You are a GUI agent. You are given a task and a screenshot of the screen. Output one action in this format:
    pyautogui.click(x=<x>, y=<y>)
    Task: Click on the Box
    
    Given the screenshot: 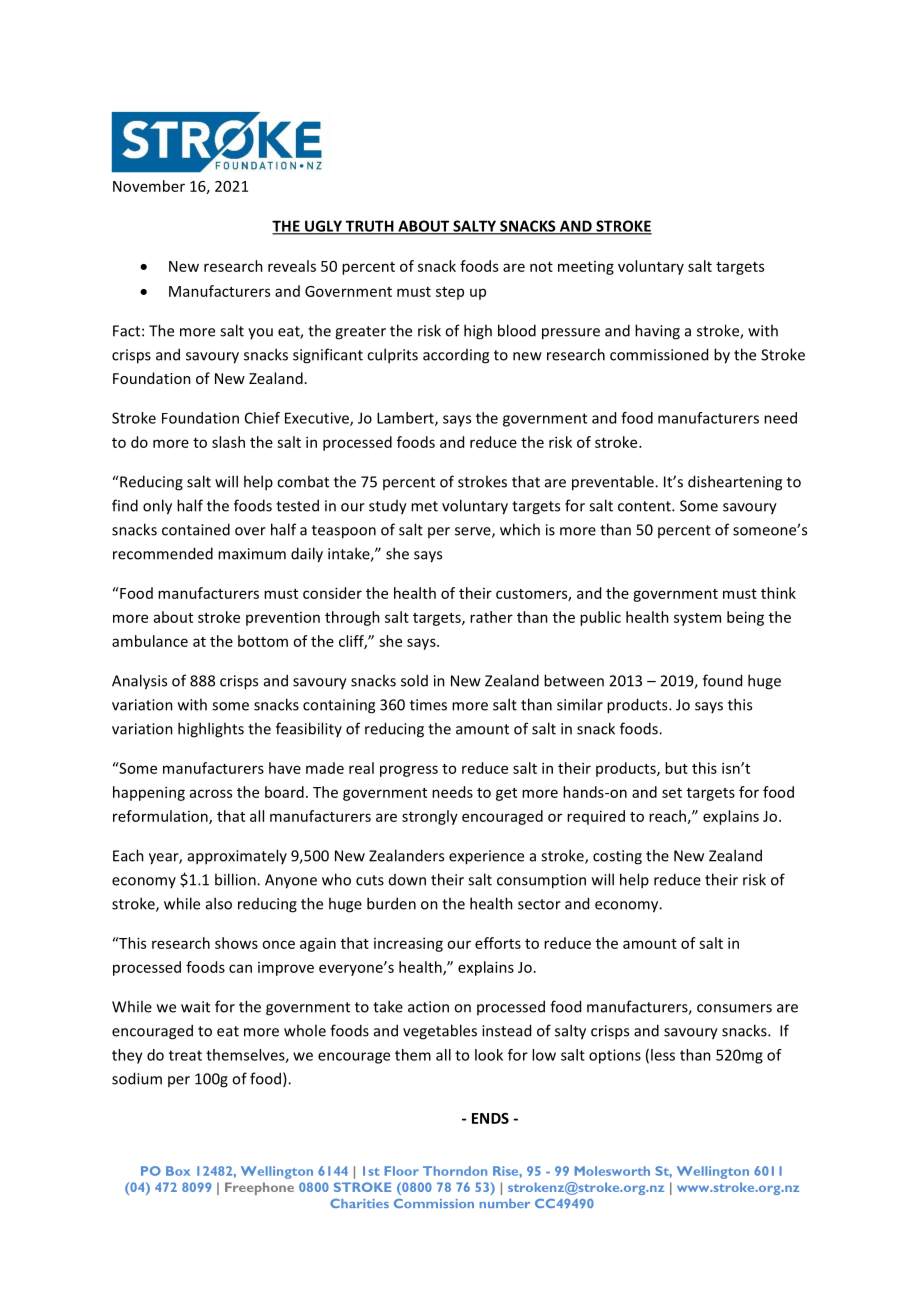 What is the action you would take?
    pyautogui.click(x=178, y=1171)
